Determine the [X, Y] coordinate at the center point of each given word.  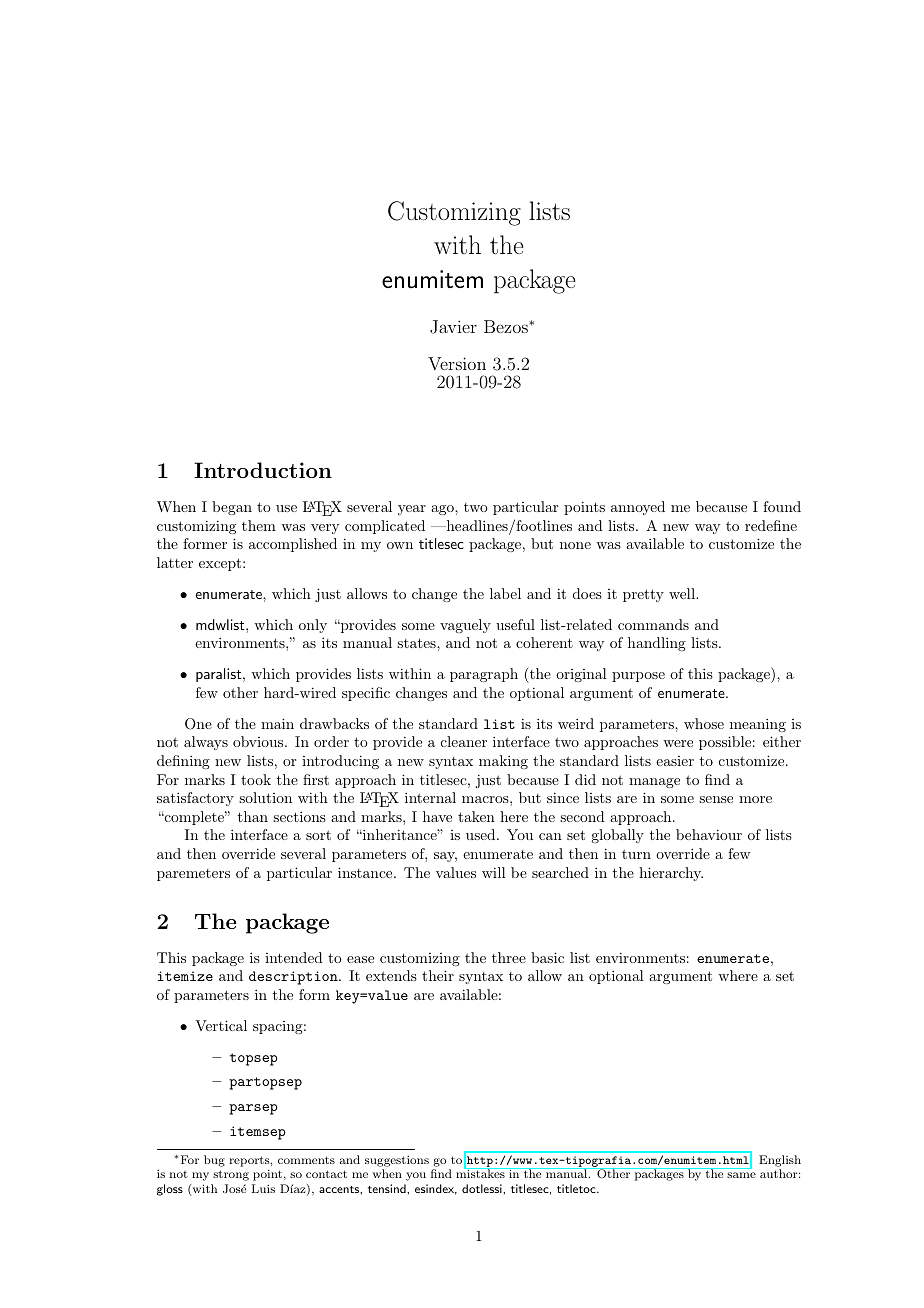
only [313, 626]
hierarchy [671, 874]
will [494, 872]
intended [294, 957]
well [683, 593]
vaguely [465, 626]
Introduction [263, 470]
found [782, 506]
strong [231, 1175]
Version [457, 363]
